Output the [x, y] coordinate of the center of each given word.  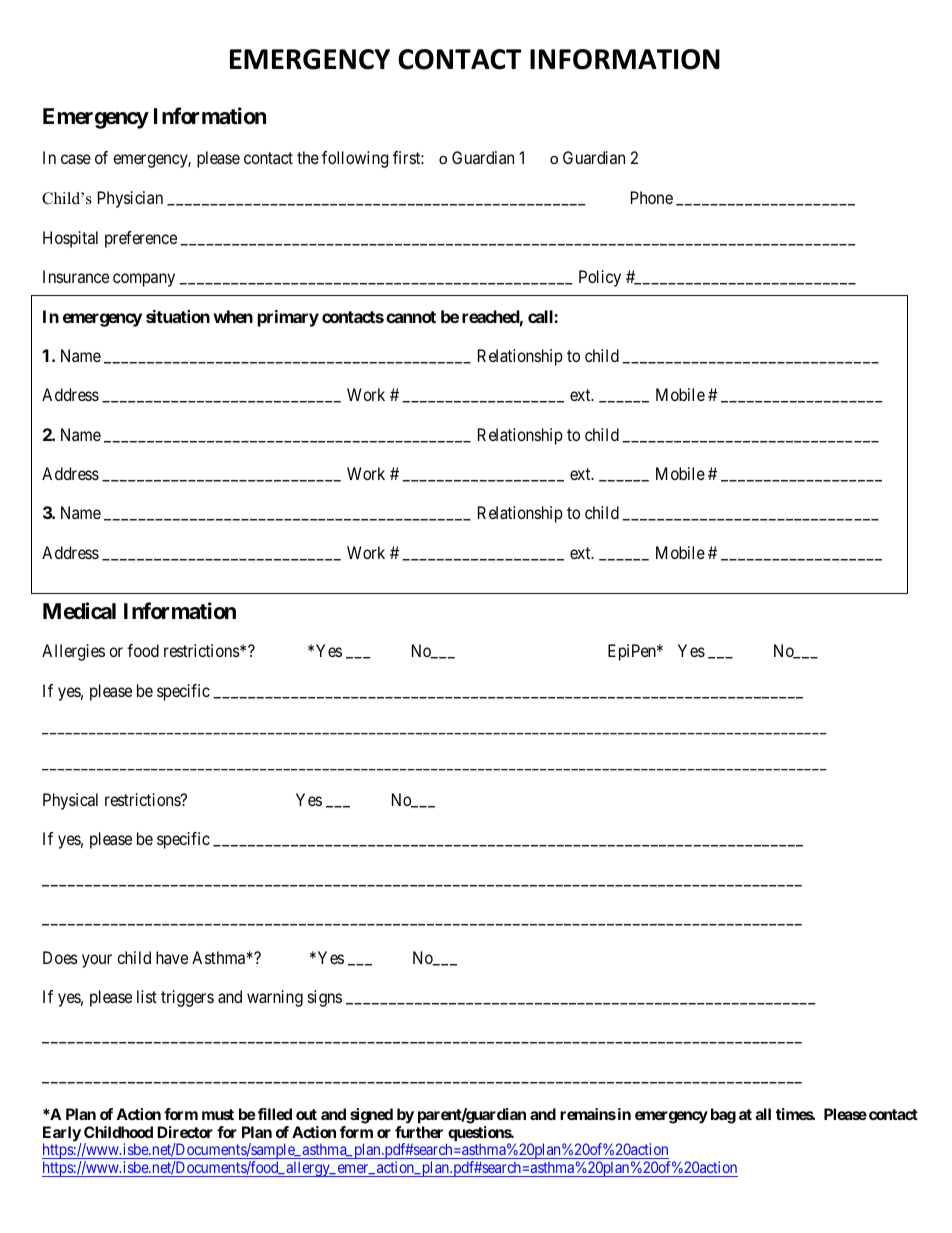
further [419, 1132]
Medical [79, 610]
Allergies [73, 652]
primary [288, 318]
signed [371, 1116]
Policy [600, 278]
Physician [130, 199]
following [355, 159]
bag [723, 1116]
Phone [652, 197]
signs [325, 998]
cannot [411, 317]
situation [178, 316]
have [172, 957]
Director [185, 1132]
